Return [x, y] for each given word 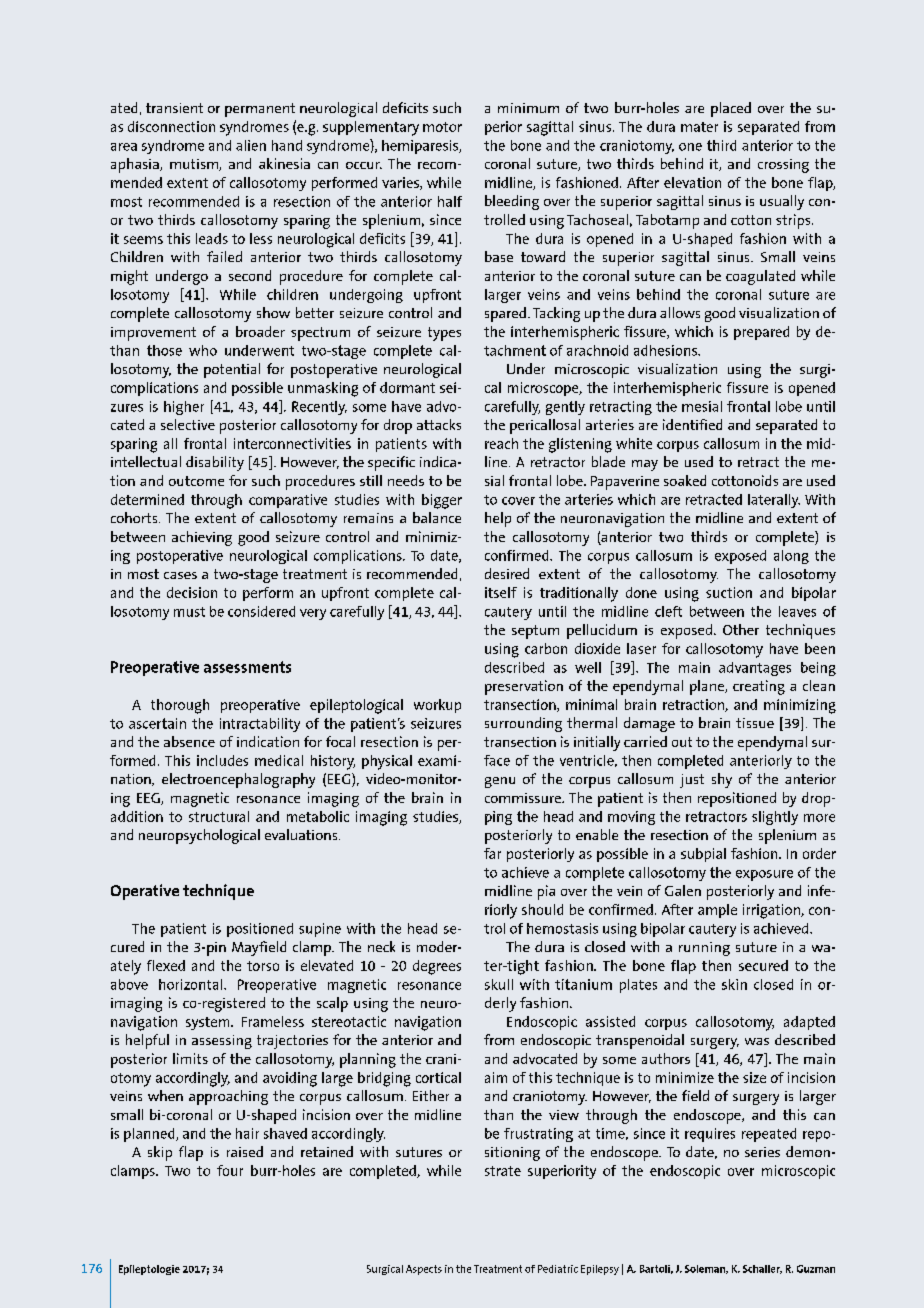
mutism [195, 165]
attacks [439, 424]
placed [731, 109]
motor [442, 127]
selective [188, 424]
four [230, 1170]
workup [437, 706]
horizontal [192, 984]
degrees [437, 967]
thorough [180, 706]
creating [759, 687]
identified [692, 424]
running [704, 949]
